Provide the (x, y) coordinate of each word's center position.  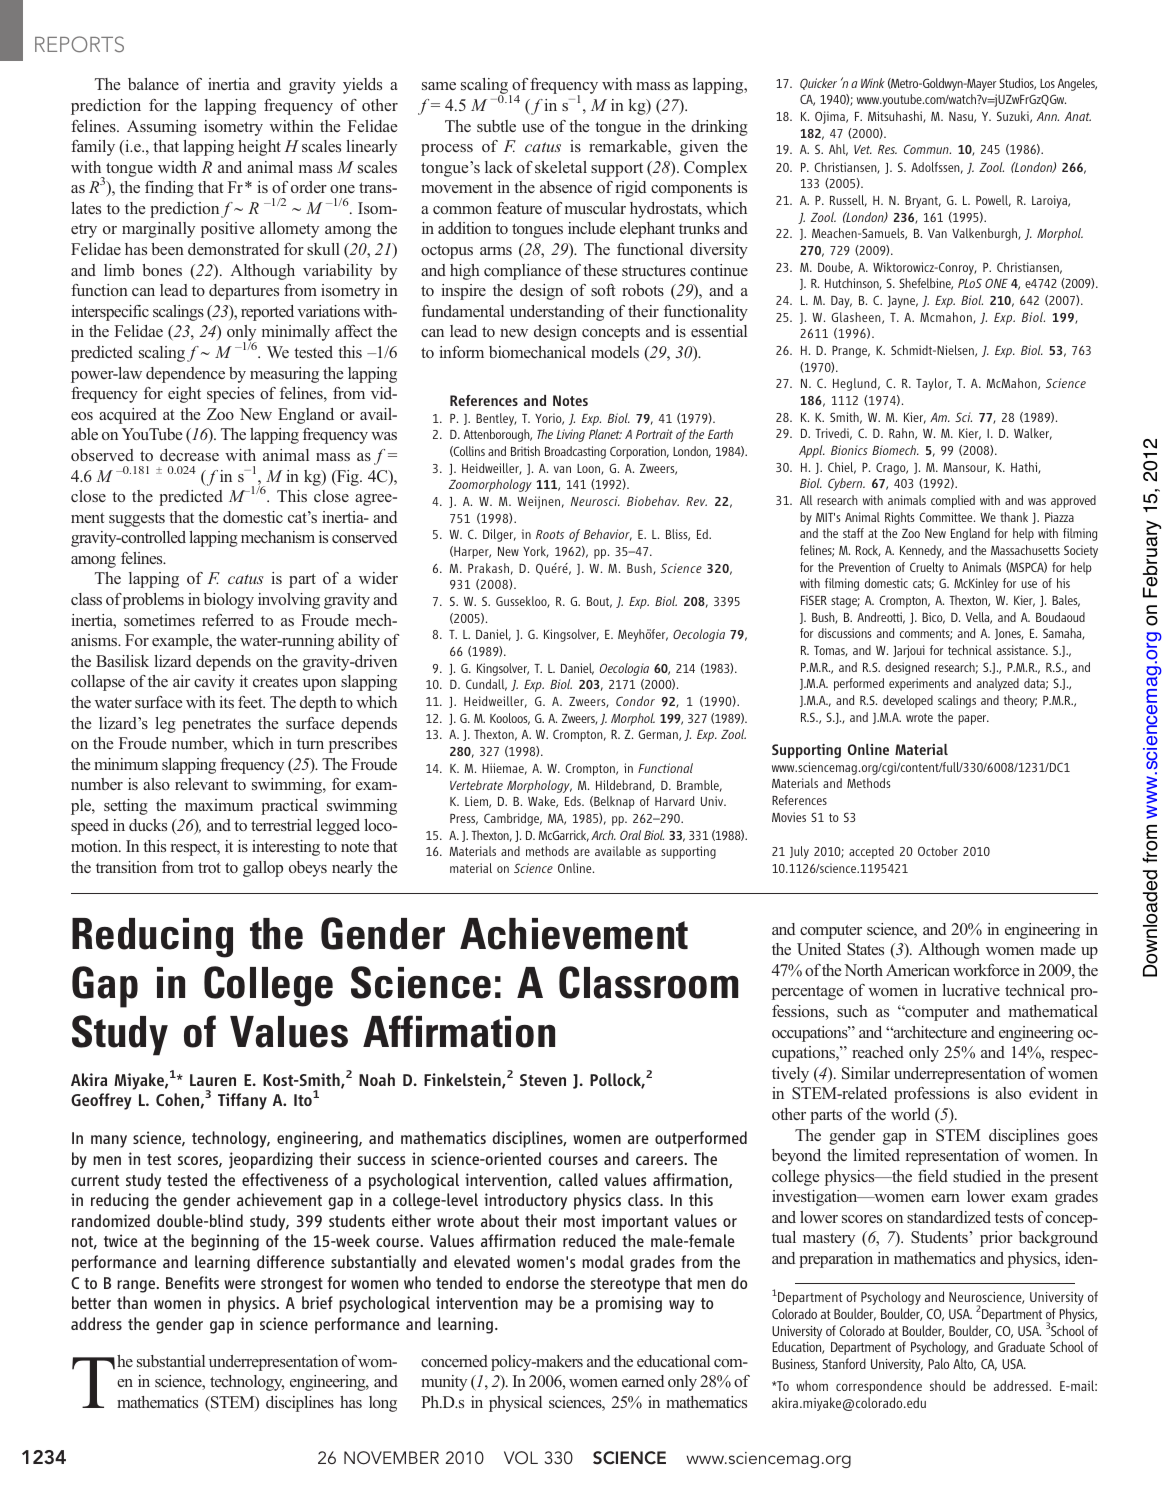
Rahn (902, 434)
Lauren (213, 1080)
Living (571, 435)
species (230, 395)
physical (515, 1404)
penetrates (216, 726)
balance (153, 84)
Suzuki (1014, 117)
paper (973, 720)
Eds (574, 801)
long (383, 1404)
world (910, 1114)
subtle (496, 126)
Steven (543, 1080)
